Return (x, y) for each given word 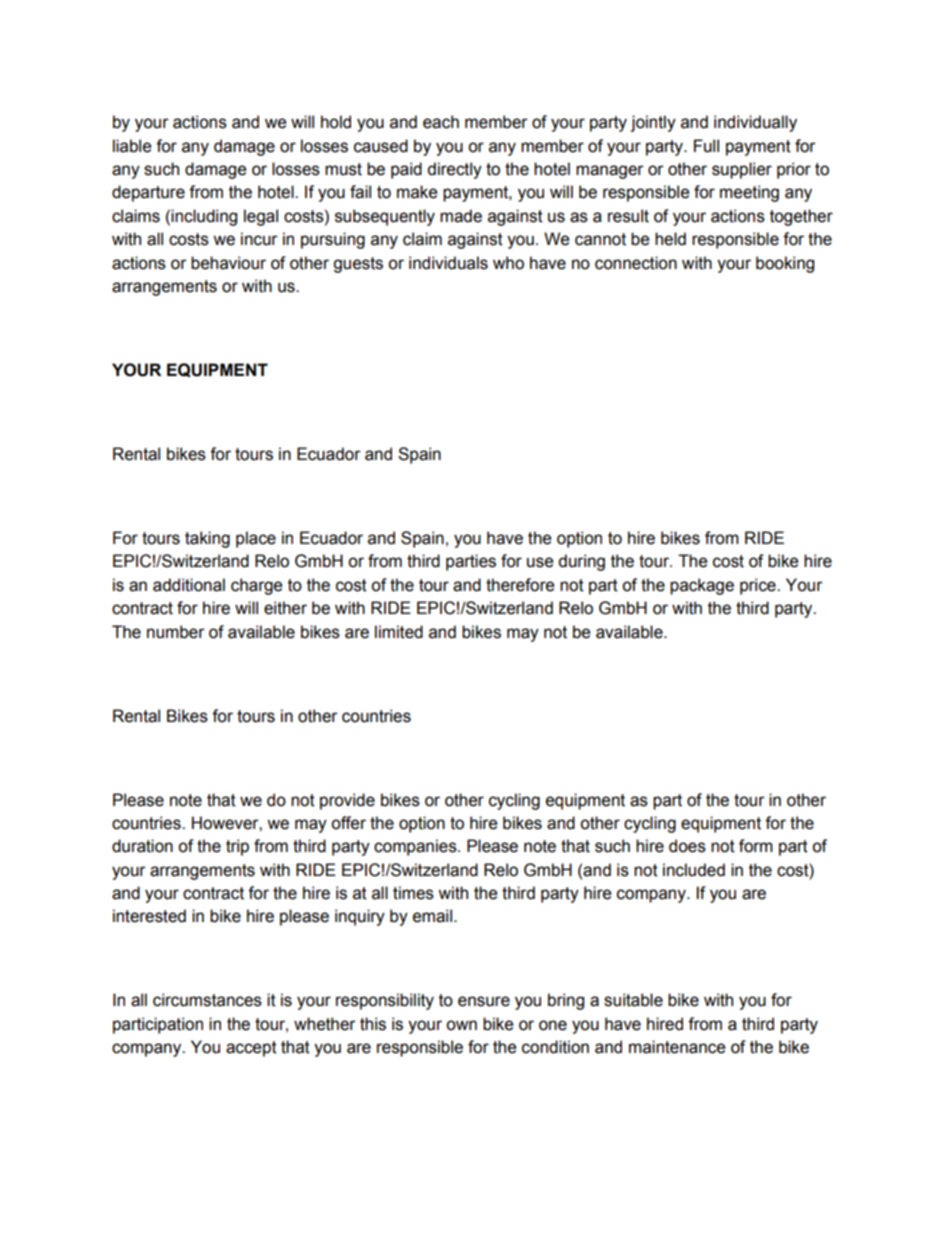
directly (454, 170)
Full (706, 146)
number (176, 632)
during (581, 562)
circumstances (207, 1000)
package (702, 586)
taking (207, 539)
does (687, 846)
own (461, 1025)
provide (347, 801)
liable (132, 146)
